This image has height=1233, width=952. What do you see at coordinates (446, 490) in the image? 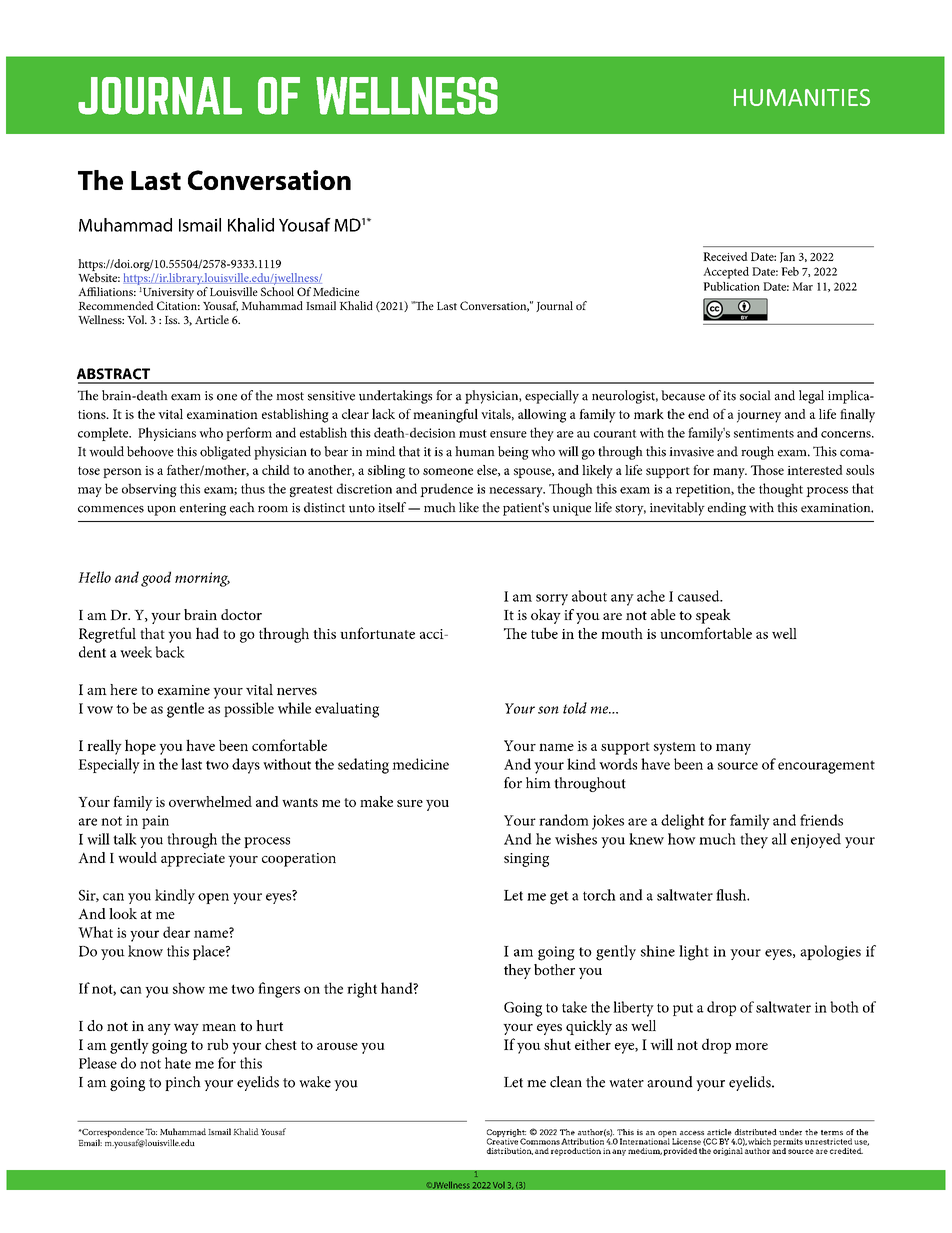
I see `prudence` at bounding box center [446, 490].
